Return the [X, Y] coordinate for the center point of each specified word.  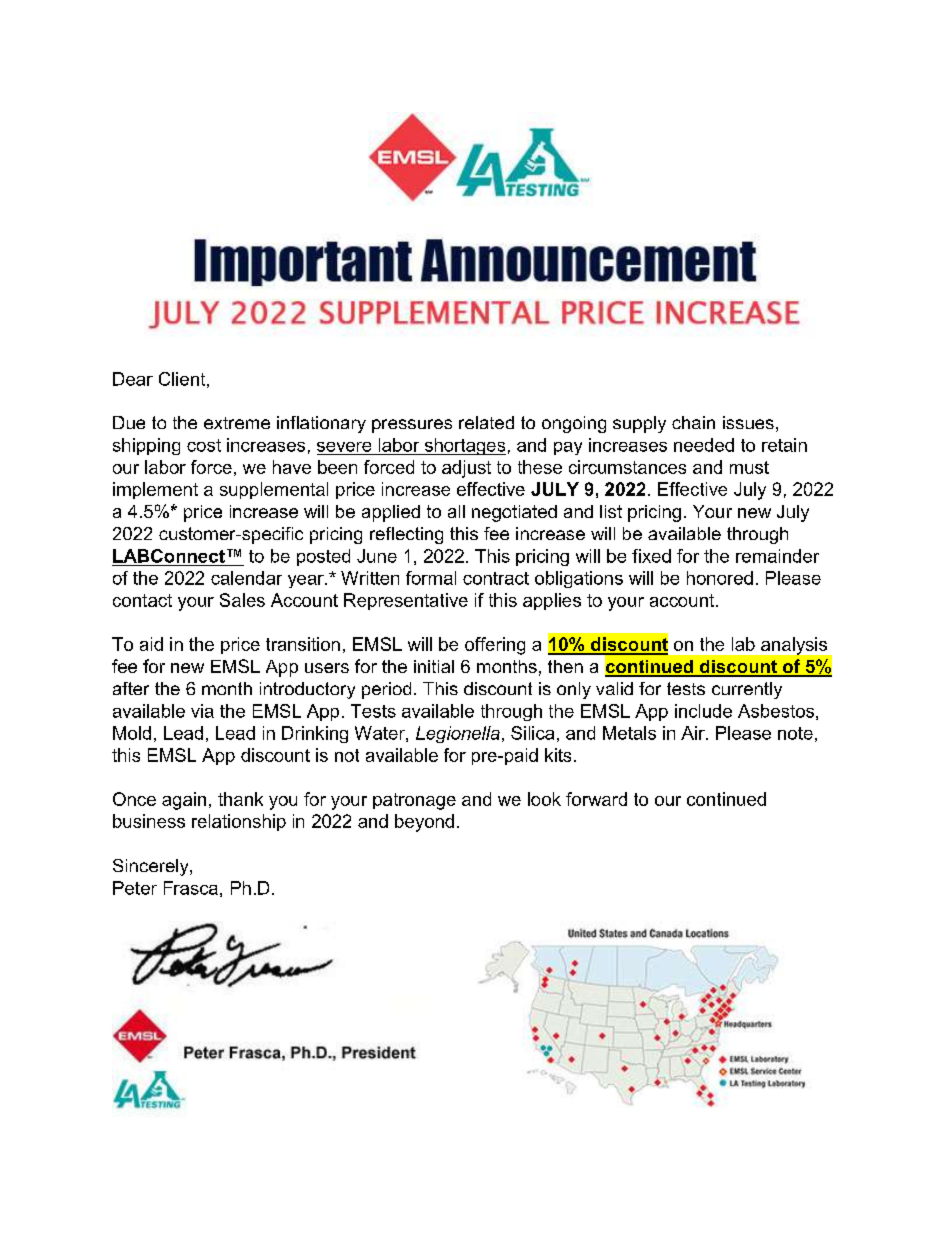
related [486, 422]
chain [693, 422]
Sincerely [152, 867]
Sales [242, 600]
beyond [424, 823]
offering [495, 646]
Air [694, 733]
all [456, 511]
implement [155, 490]
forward [596, 799]
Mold [132, 733]
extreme [237, 423]
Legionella [458, 734]
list [611, 511]
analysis [794, 646]
